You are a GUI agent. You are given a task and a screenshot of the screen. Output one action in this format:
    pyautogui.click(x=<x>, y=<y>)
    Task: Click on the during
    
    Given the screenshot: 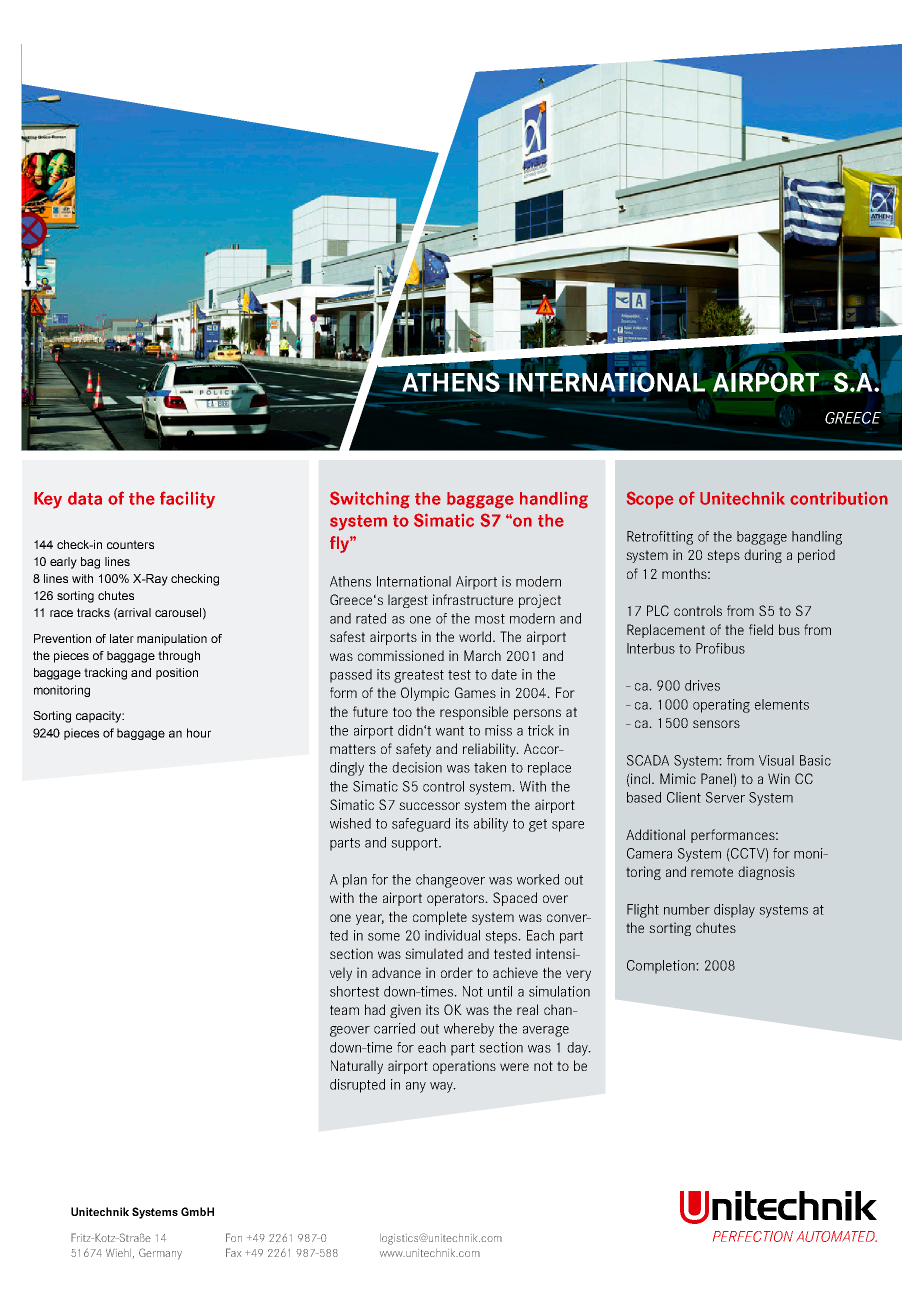 What is the action you would take?
    pyautogui.click(x=763, y=556)
